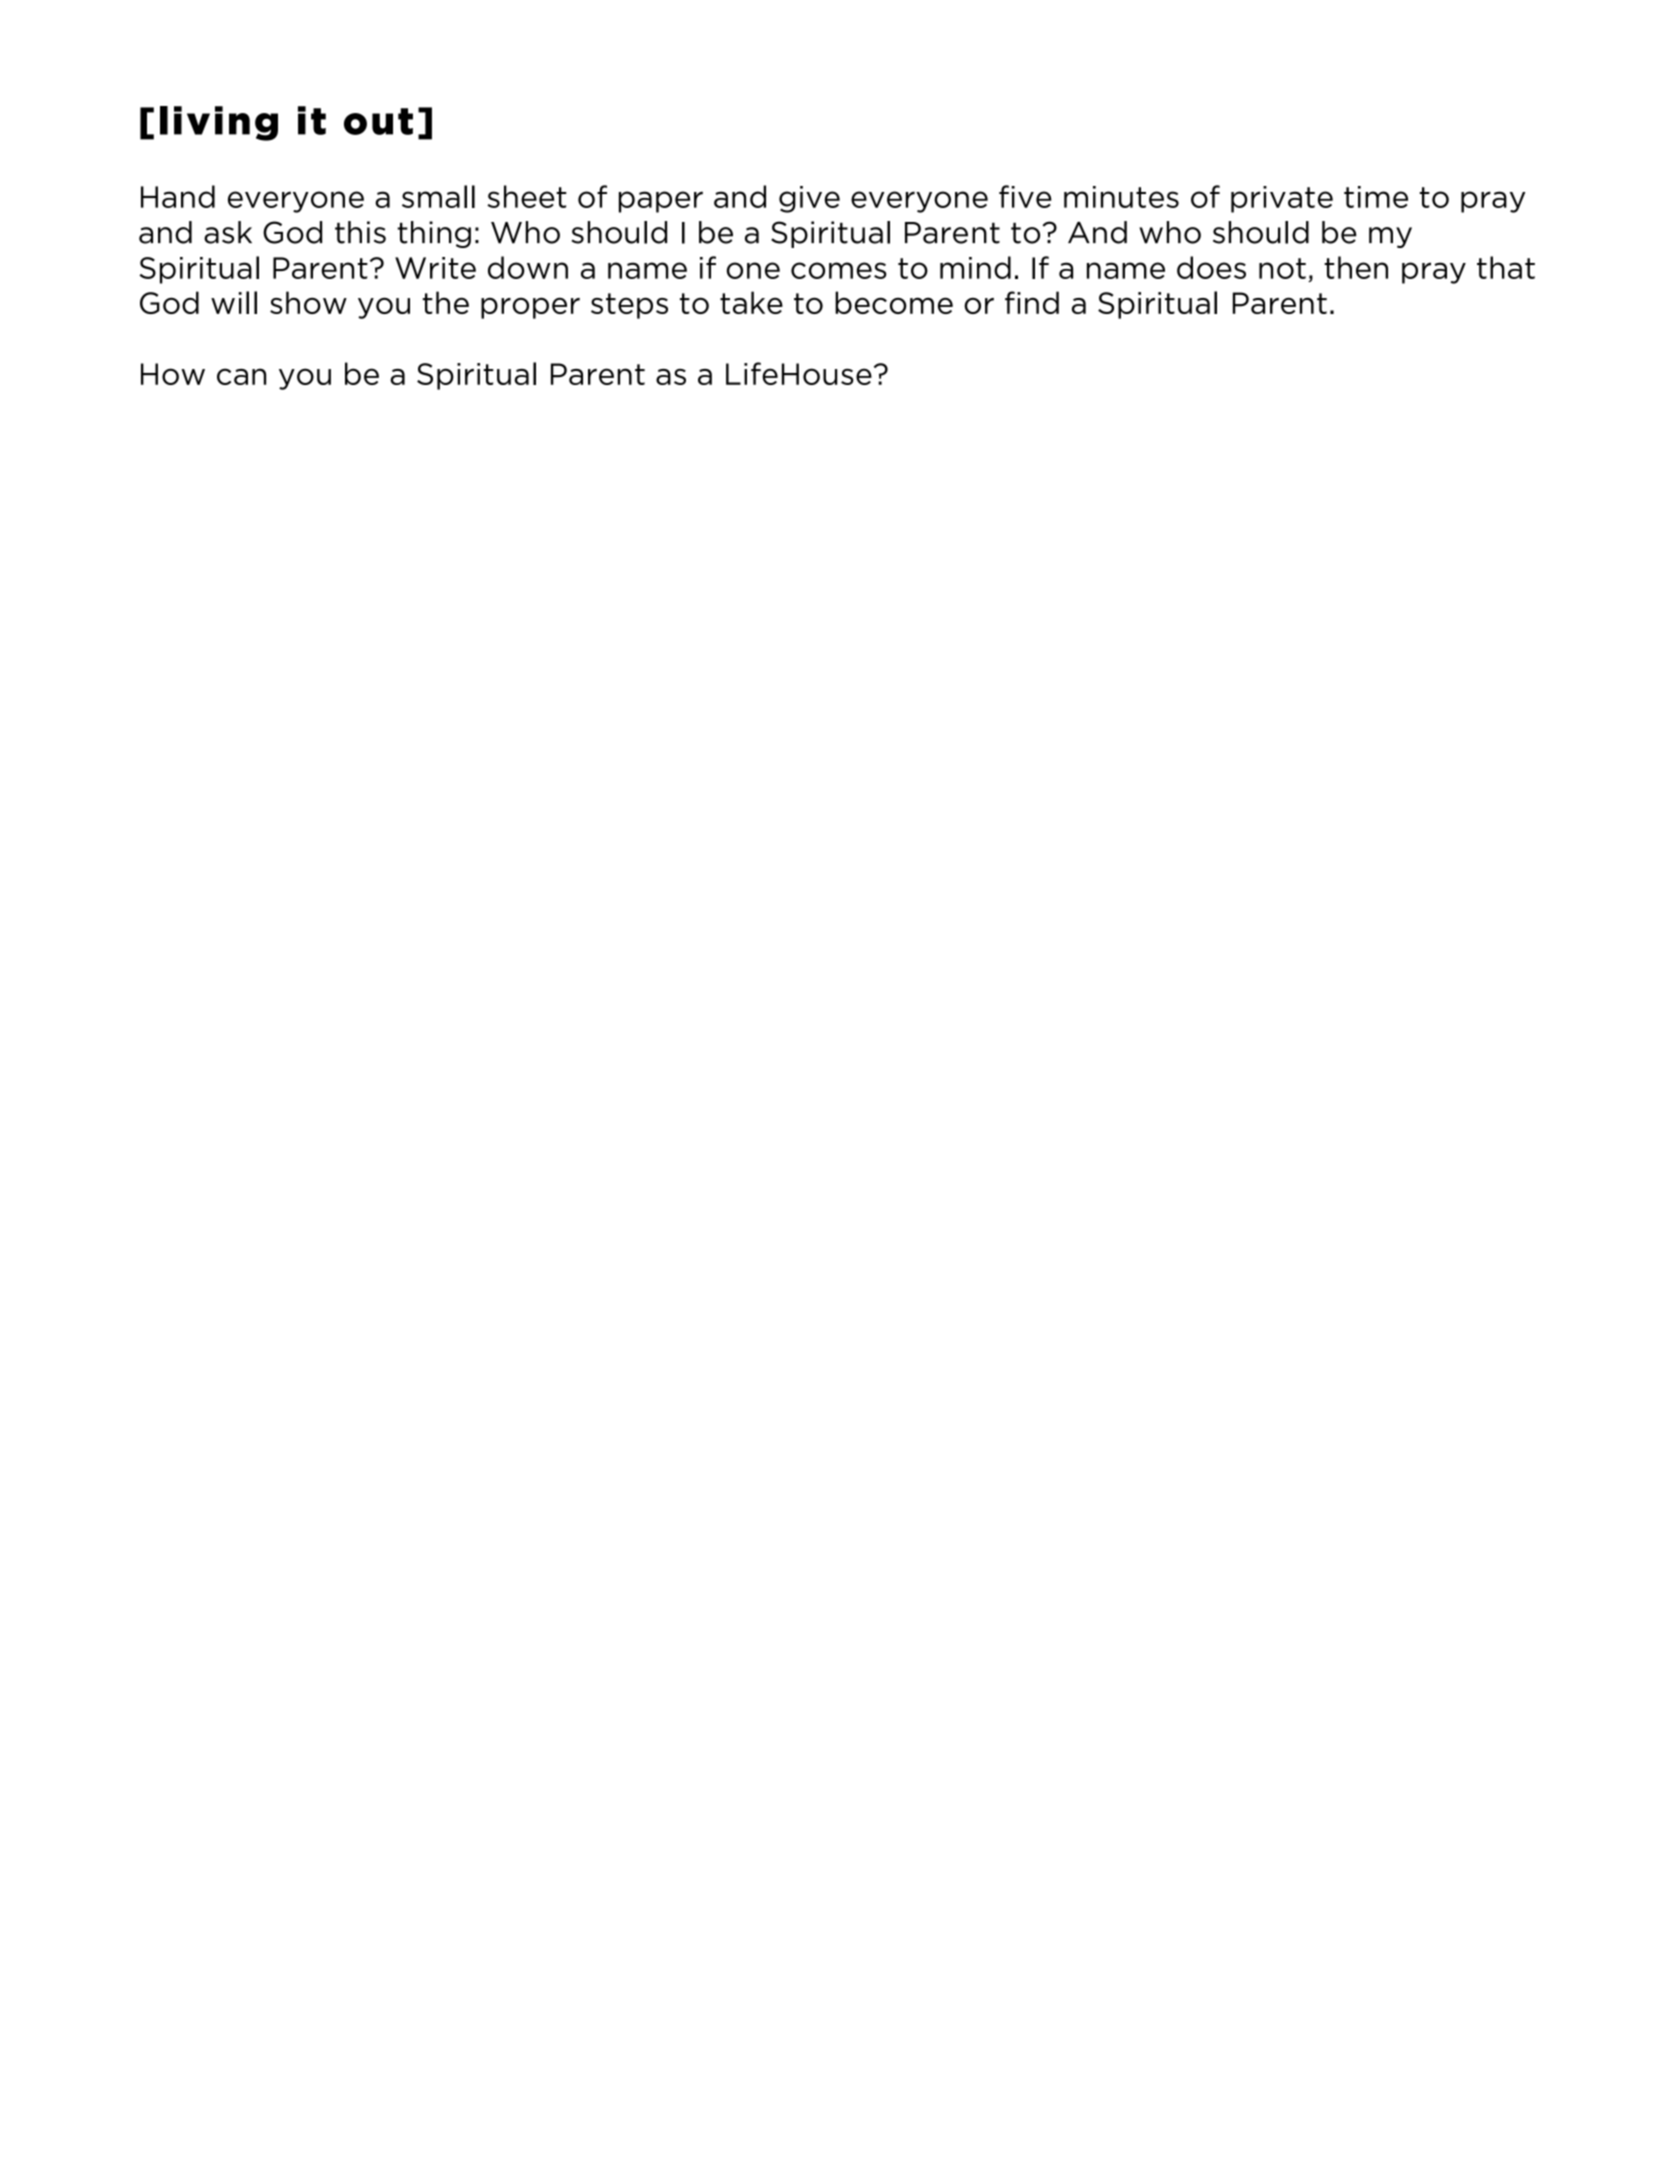 The image size is (1675, 2168). What do you see at coordinates (839, 270) in the screenshot?
I see `comes` at bounding box center [839, 270].
